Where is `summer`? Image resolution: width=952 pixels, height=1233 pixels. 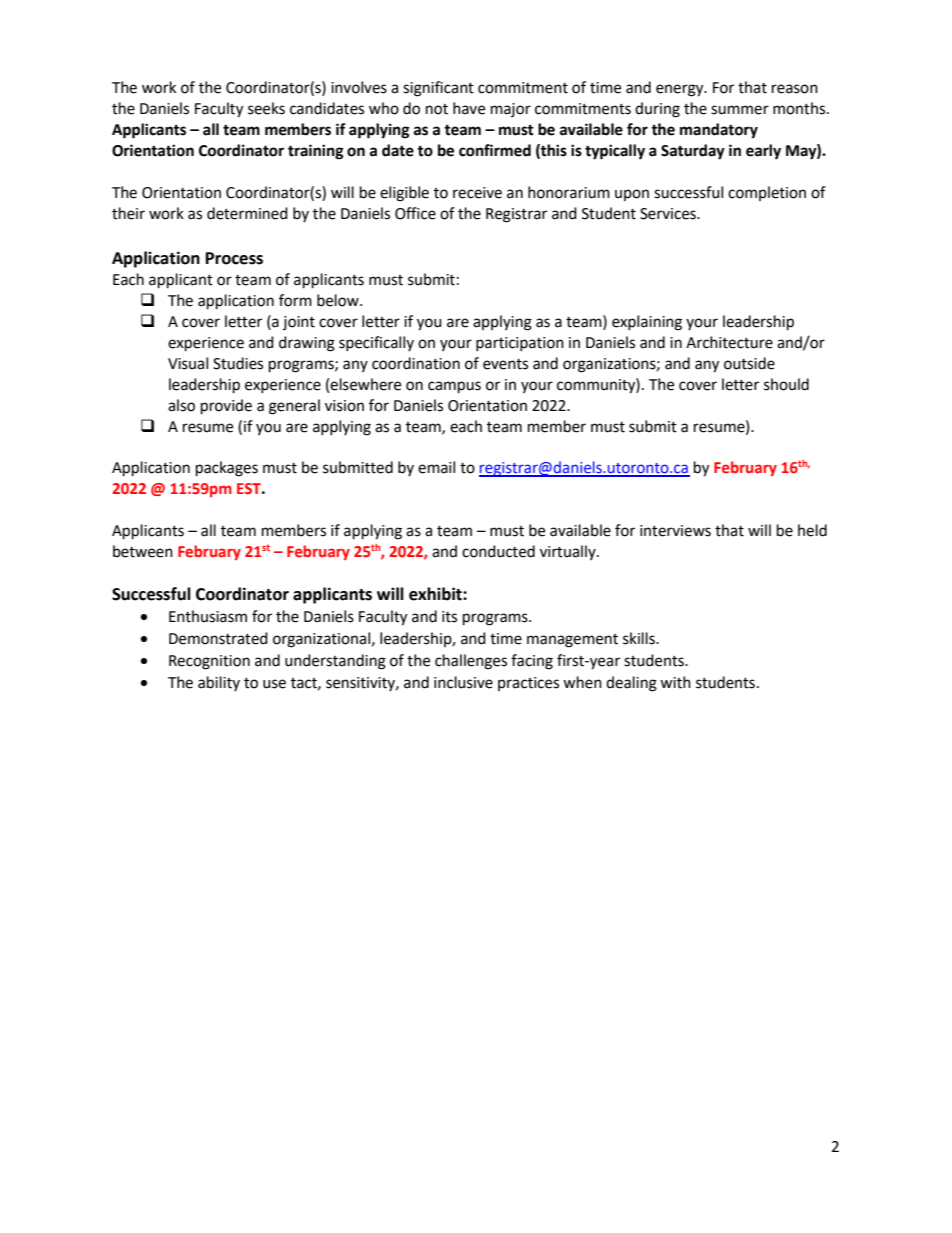 summer is located at coordinates (740, 110).
